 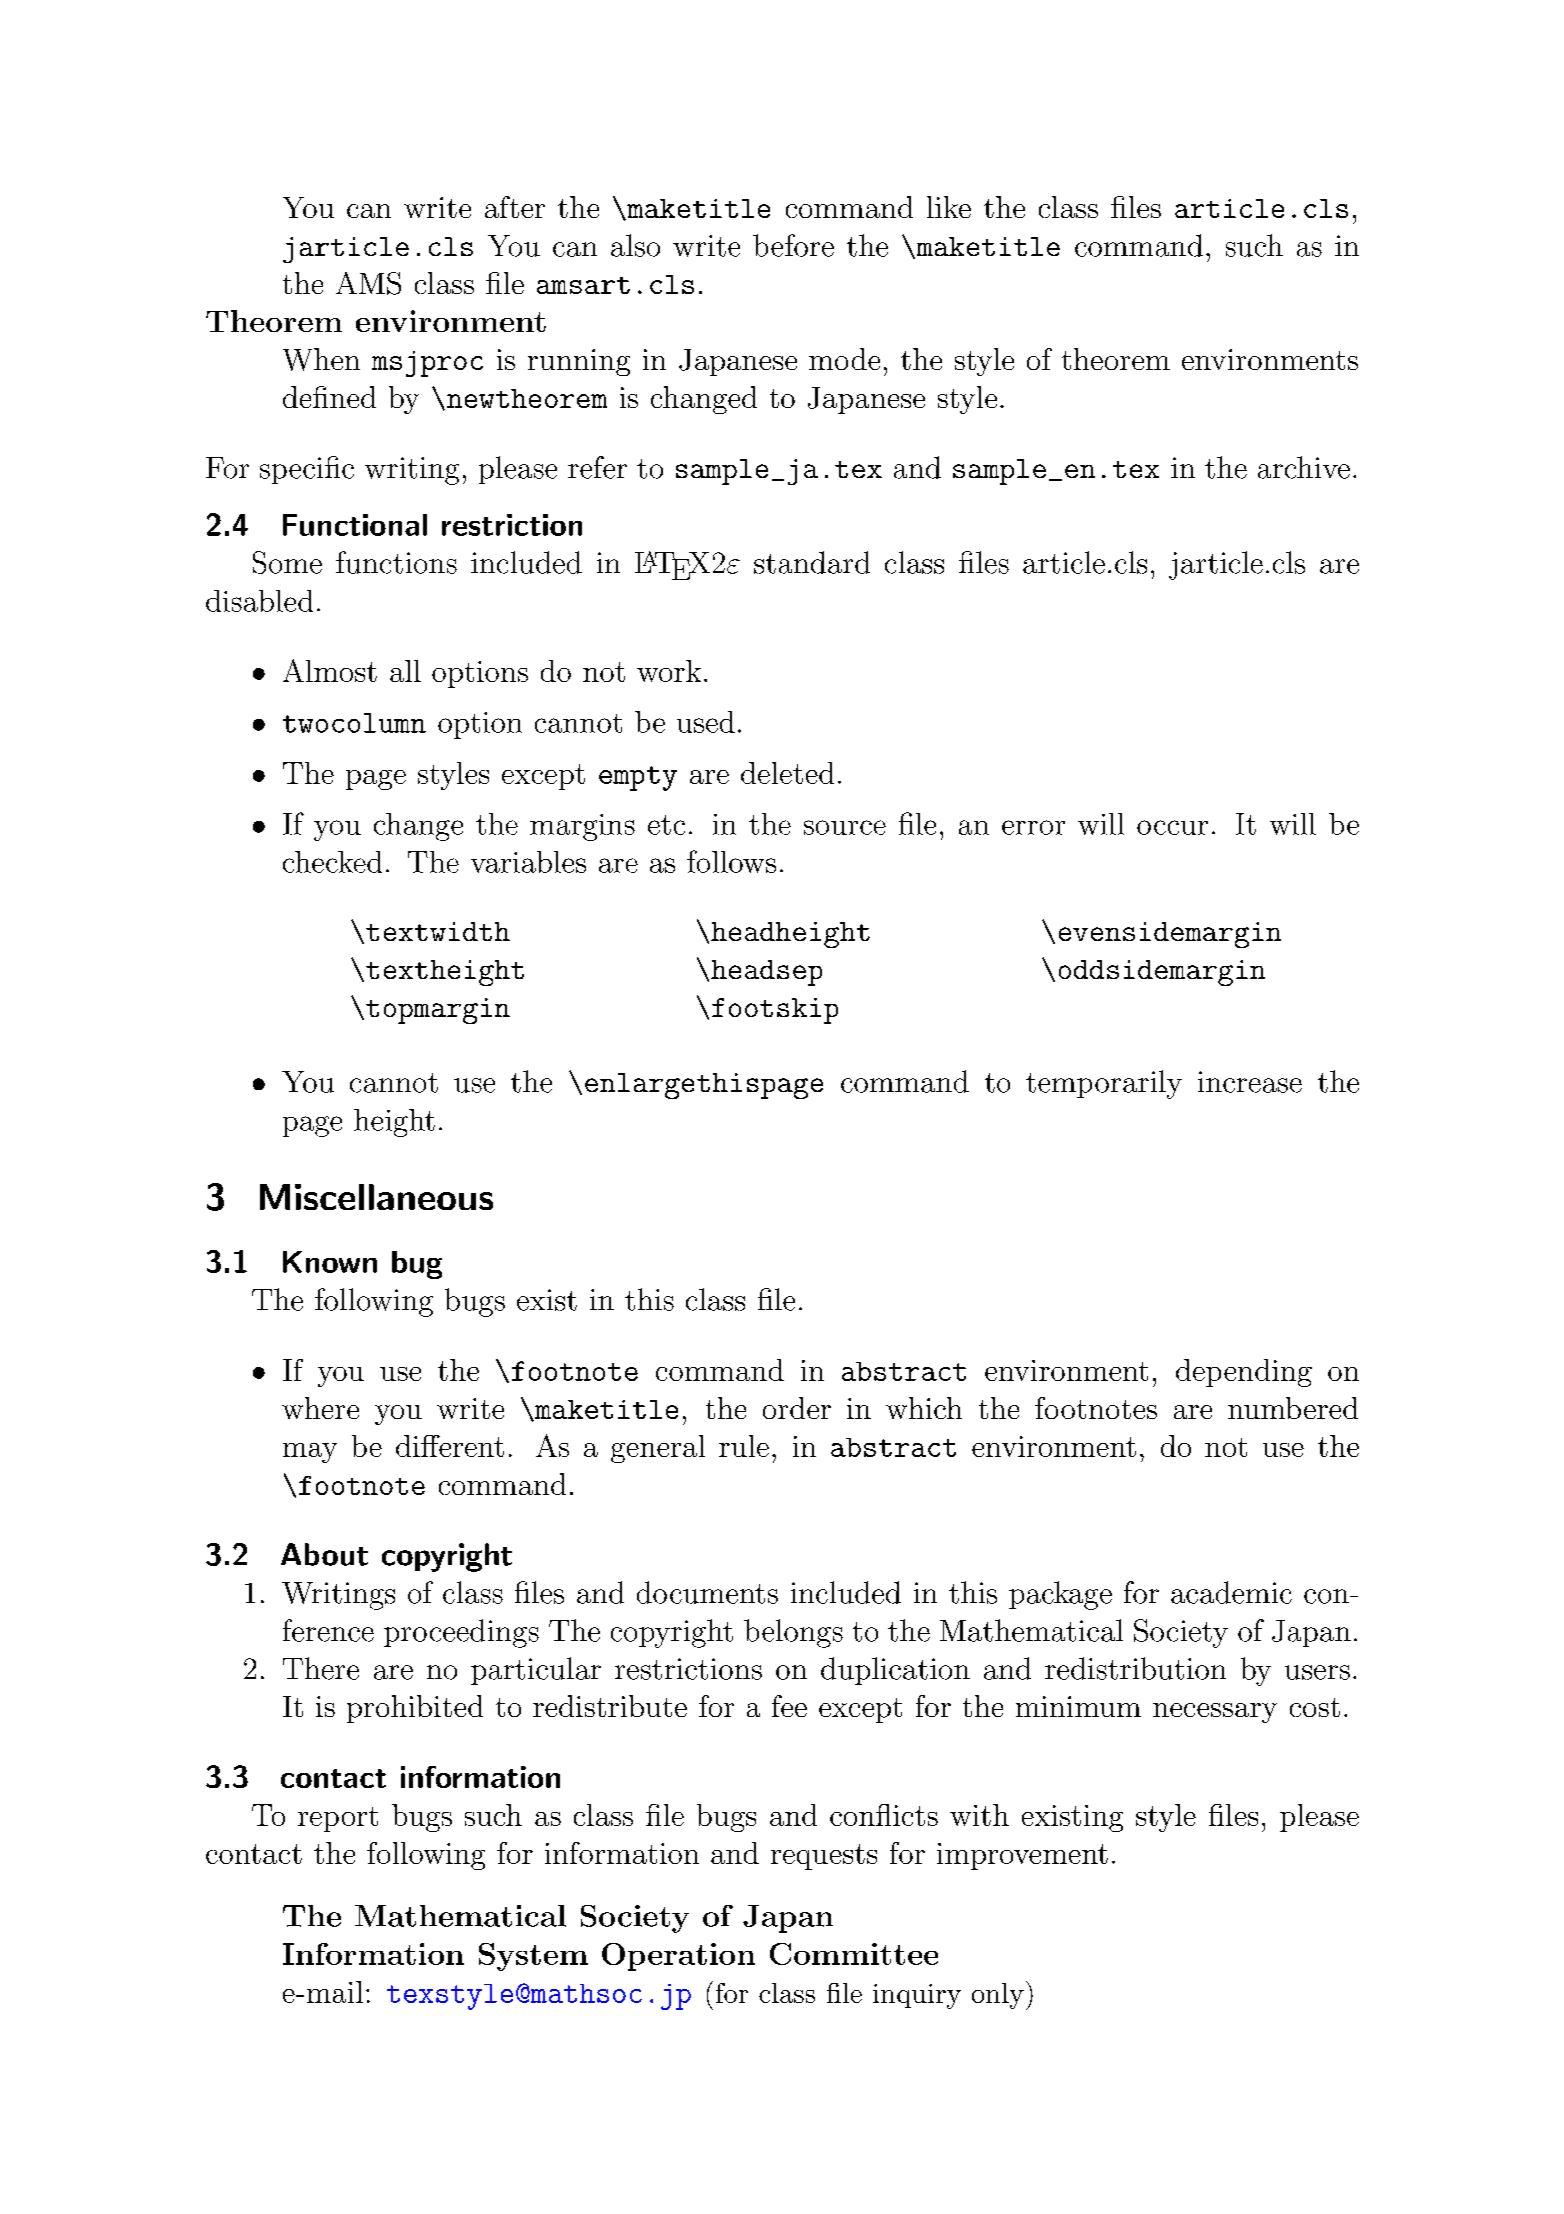 What do you see at coordinates (1250, 1082) in the screenshot?
I see `increase` at bounding box center [1250, 1082].
